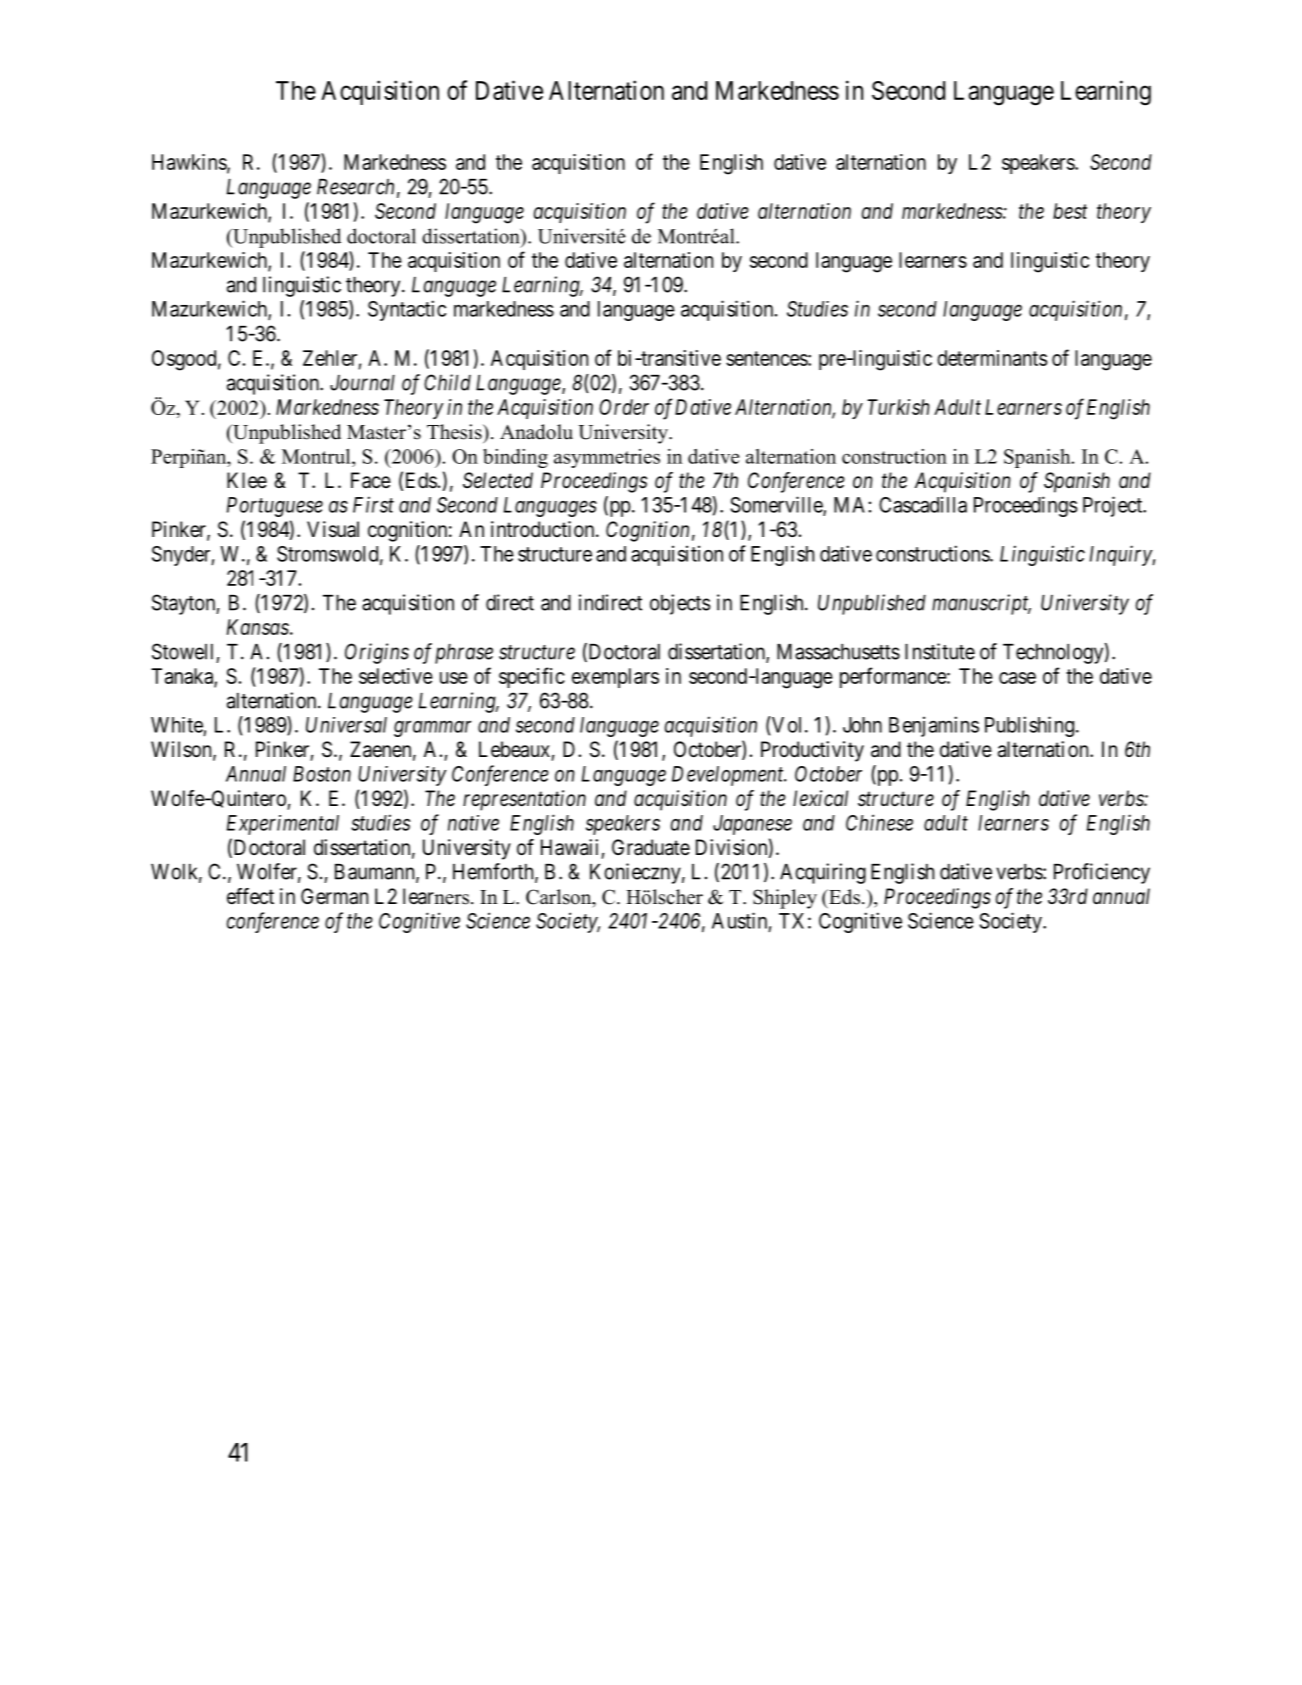  What do you see at coordinates (1017, 678) in the image?
I see `case` at bounding box center [1017, 678].
